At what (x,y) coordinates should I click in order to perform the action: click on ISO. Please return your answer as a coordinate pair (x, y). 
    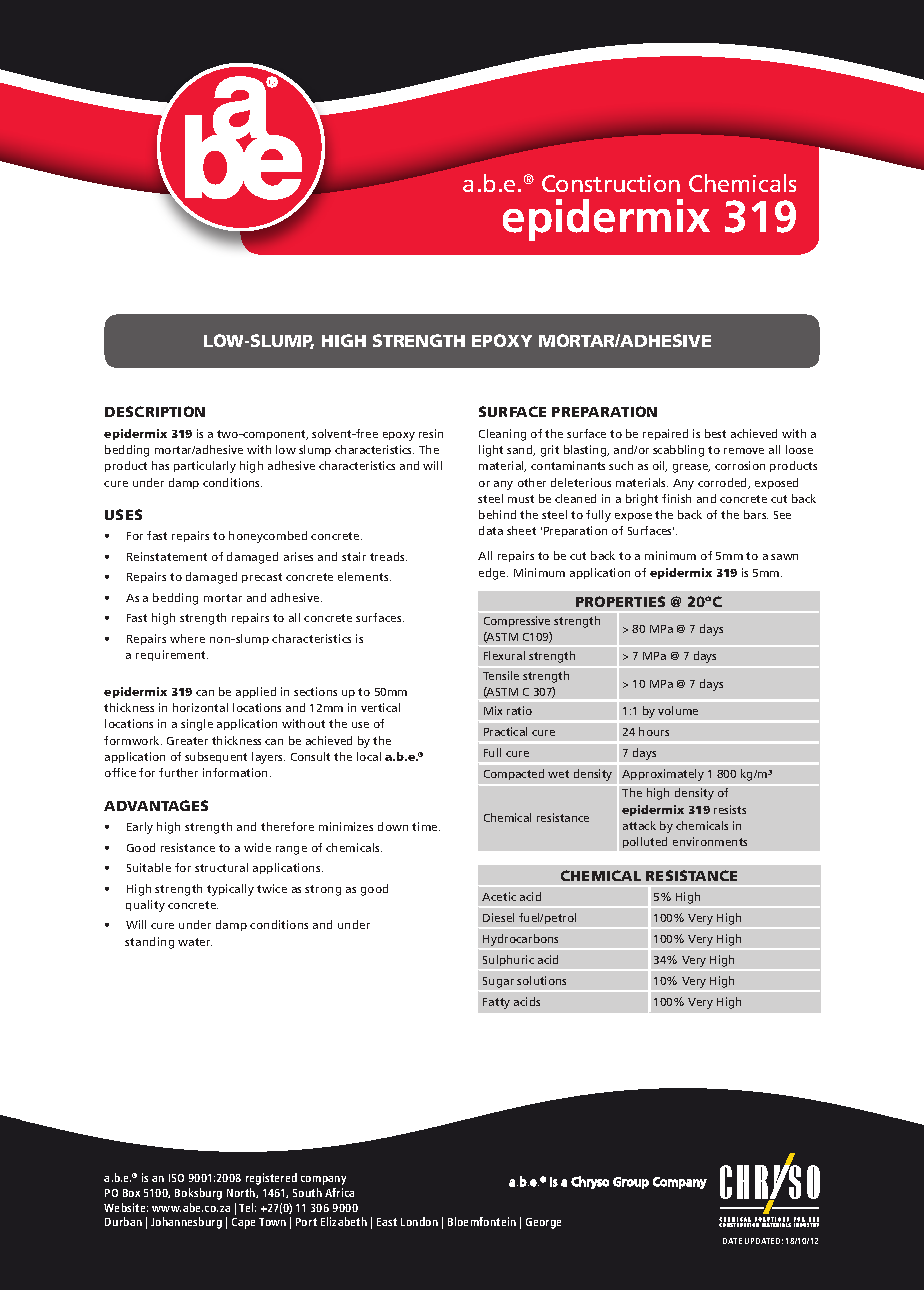
    Looking at the image, I should click on (176, 1178).
